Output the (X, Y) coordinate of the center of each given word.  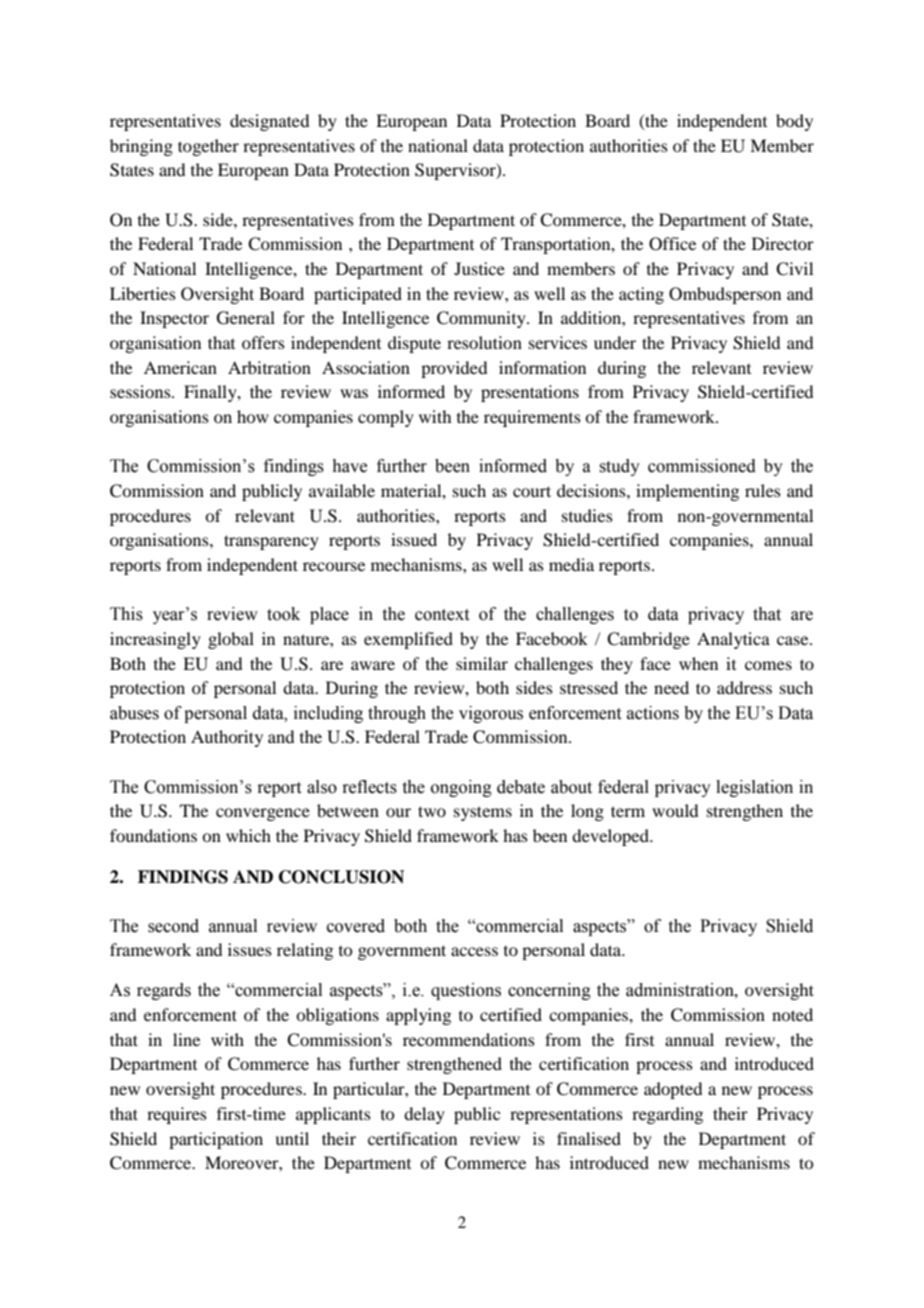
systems (483, 813)
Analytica (733, 640)
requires (177, 1115)
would (675, 810)
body (794, 122)
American (180, 367)
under (615, 342)
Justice (479, 268)
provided (454, 369)
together (208, 147)
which (248, 835)
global (231, 640)
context (442, 615)
